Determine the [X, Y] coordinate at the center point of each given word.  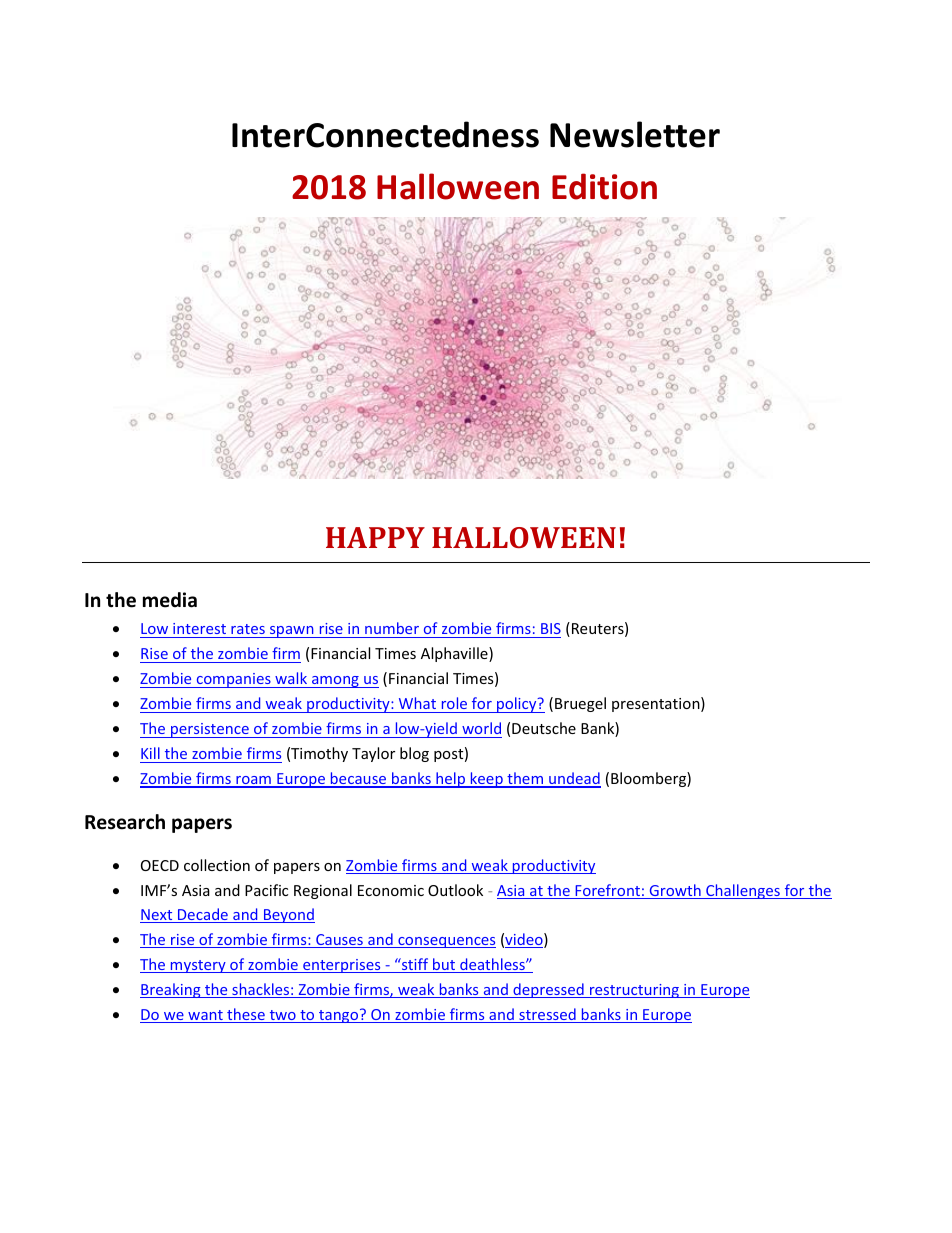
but [444, 965]
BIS [551, 628]
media [170, 600]
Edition [604, 186]
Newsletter [635, 134]
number [392, 628]
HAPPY [375, 537]
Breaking [171, 990]
